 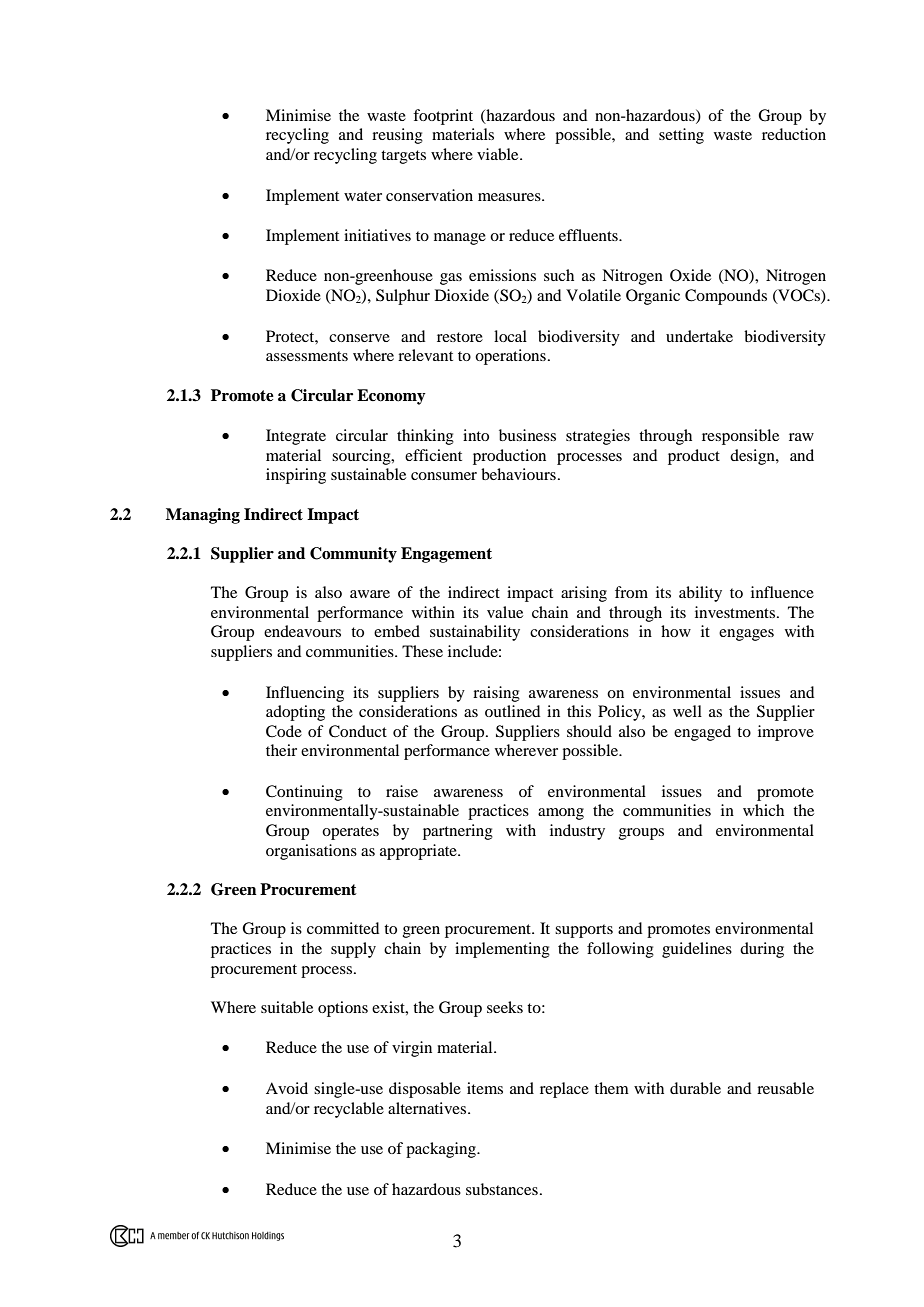 What do you see at coordinates (287, 1088) in the screenshot?
I see `Avoid` at bounding box center [287, 1088].
